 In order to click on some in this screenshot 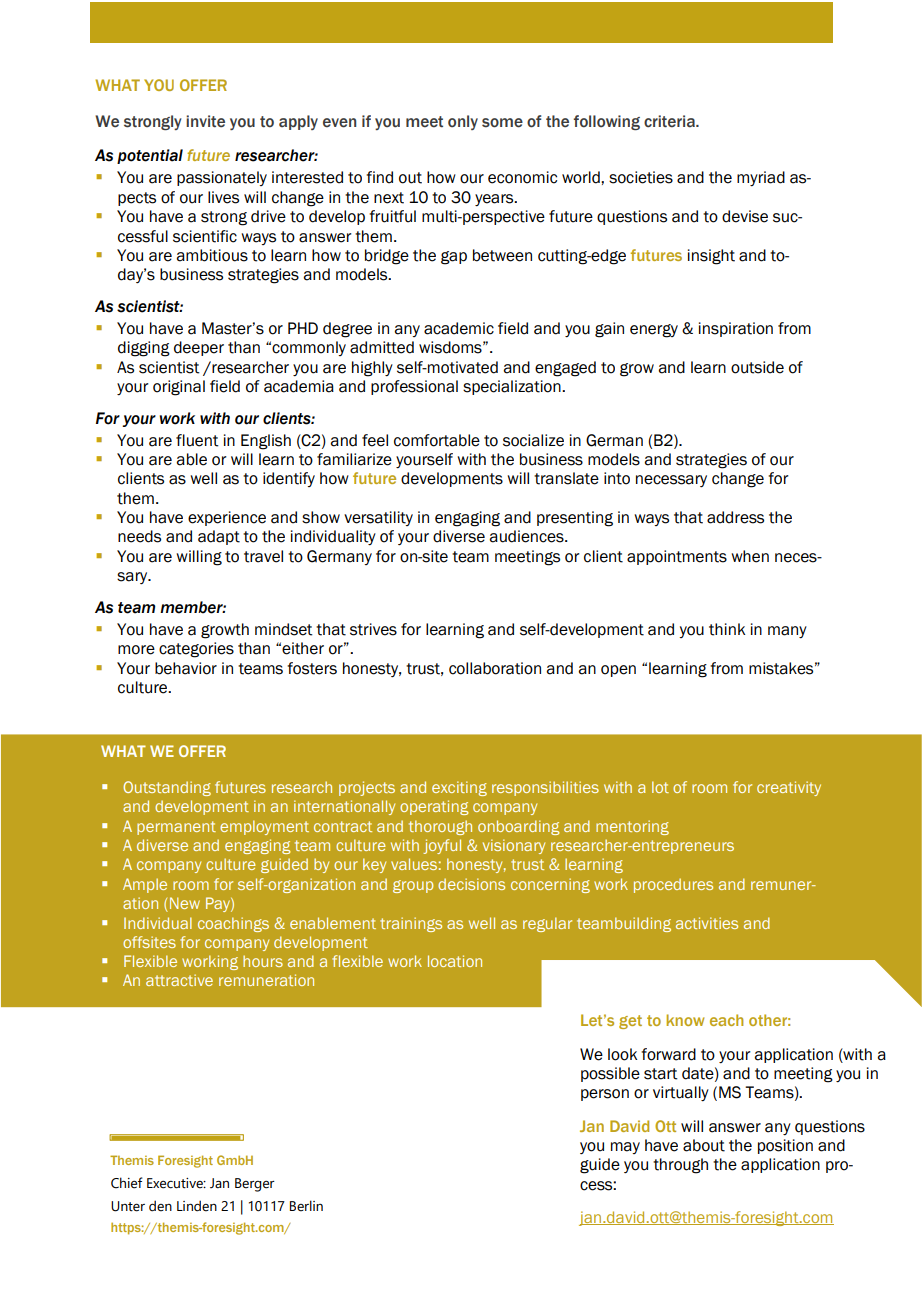, I will do `click(502, 123)`.
